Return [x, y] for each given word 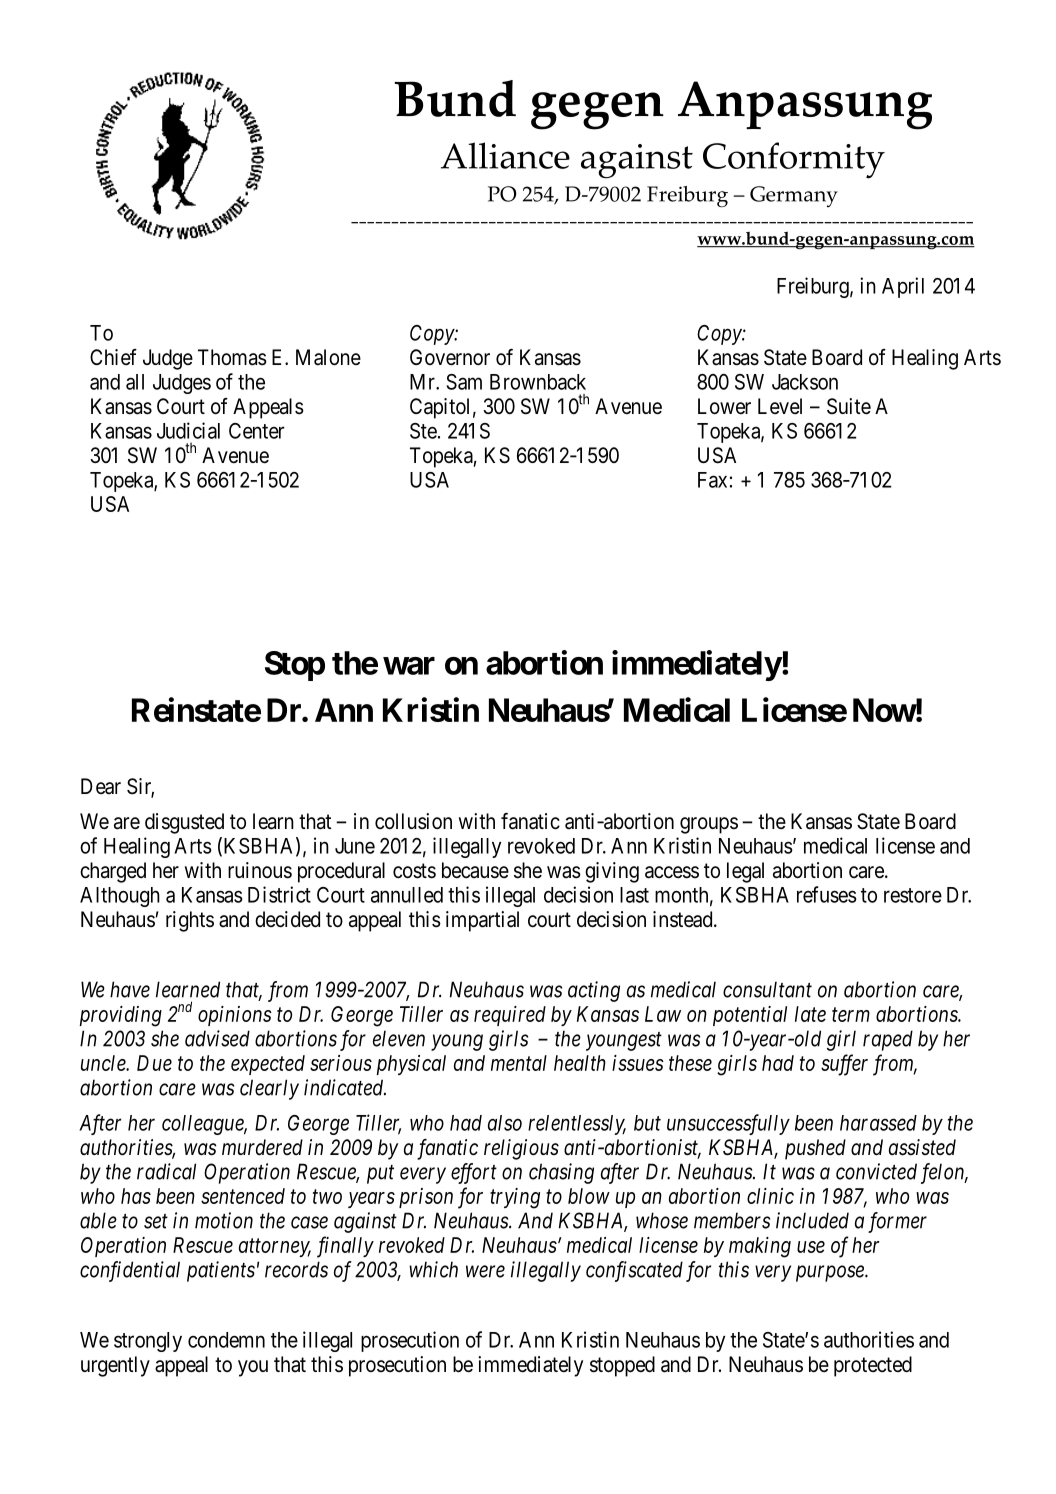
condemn [226, 1340]
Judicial [188, 430]
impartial [482, 921]
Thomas [232, 357]
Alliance [505, 155]
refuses [827, 894]
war [409, 666]
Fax [712, 480]
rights [190, 921]
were [485, 1271]
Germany [794, 196]
